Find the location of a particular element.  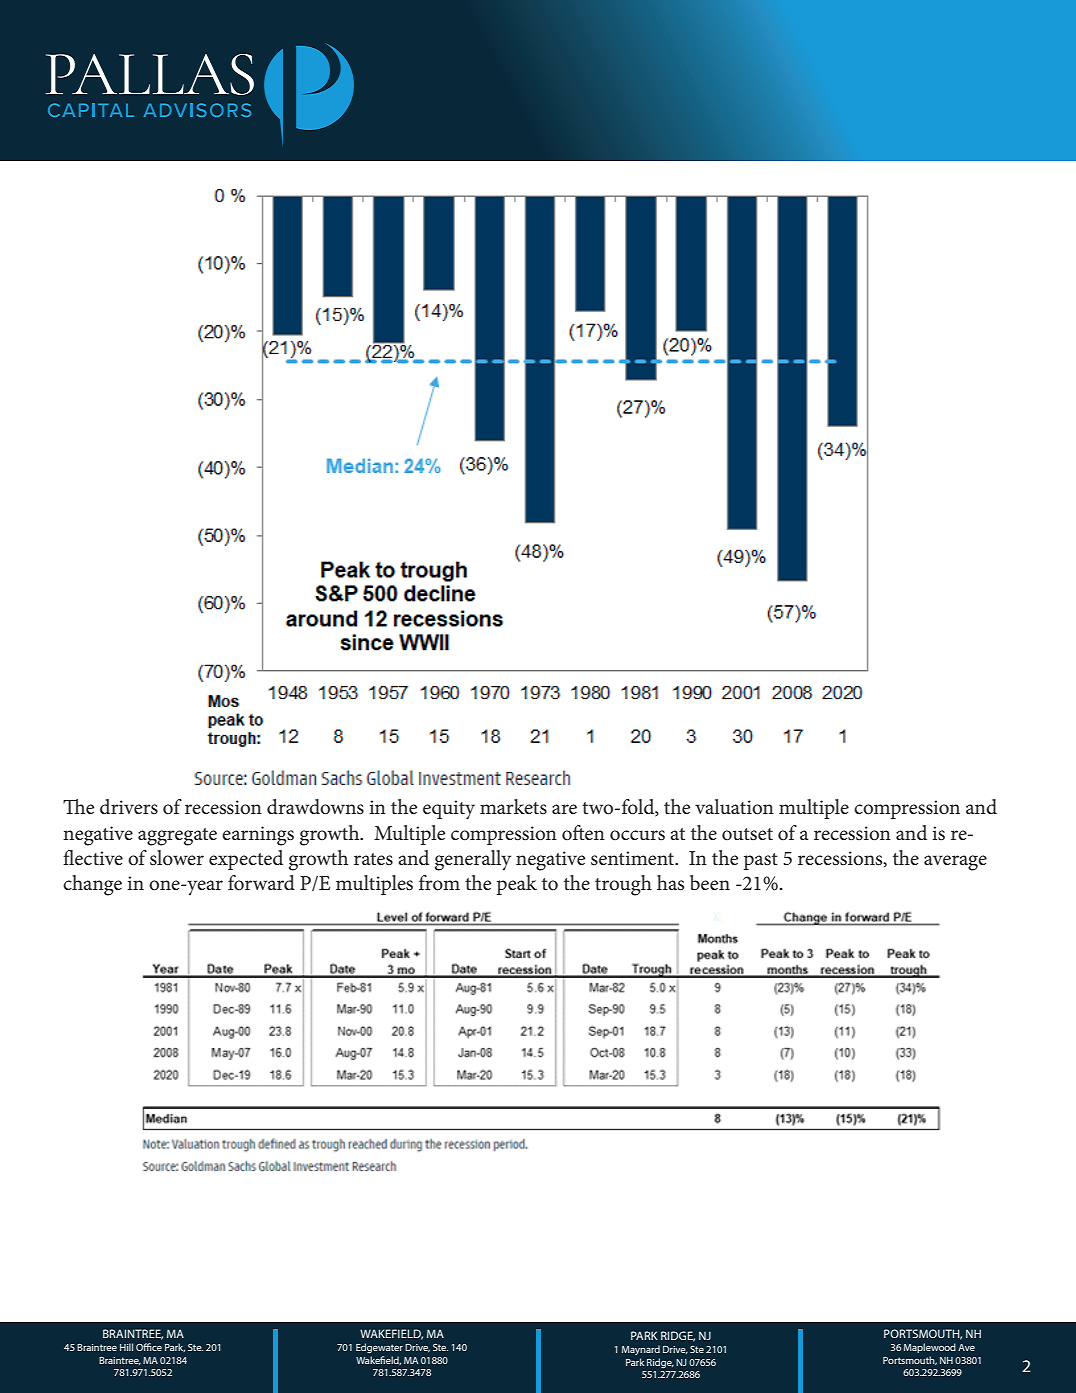

markets is located at coordinates (513, 807).
